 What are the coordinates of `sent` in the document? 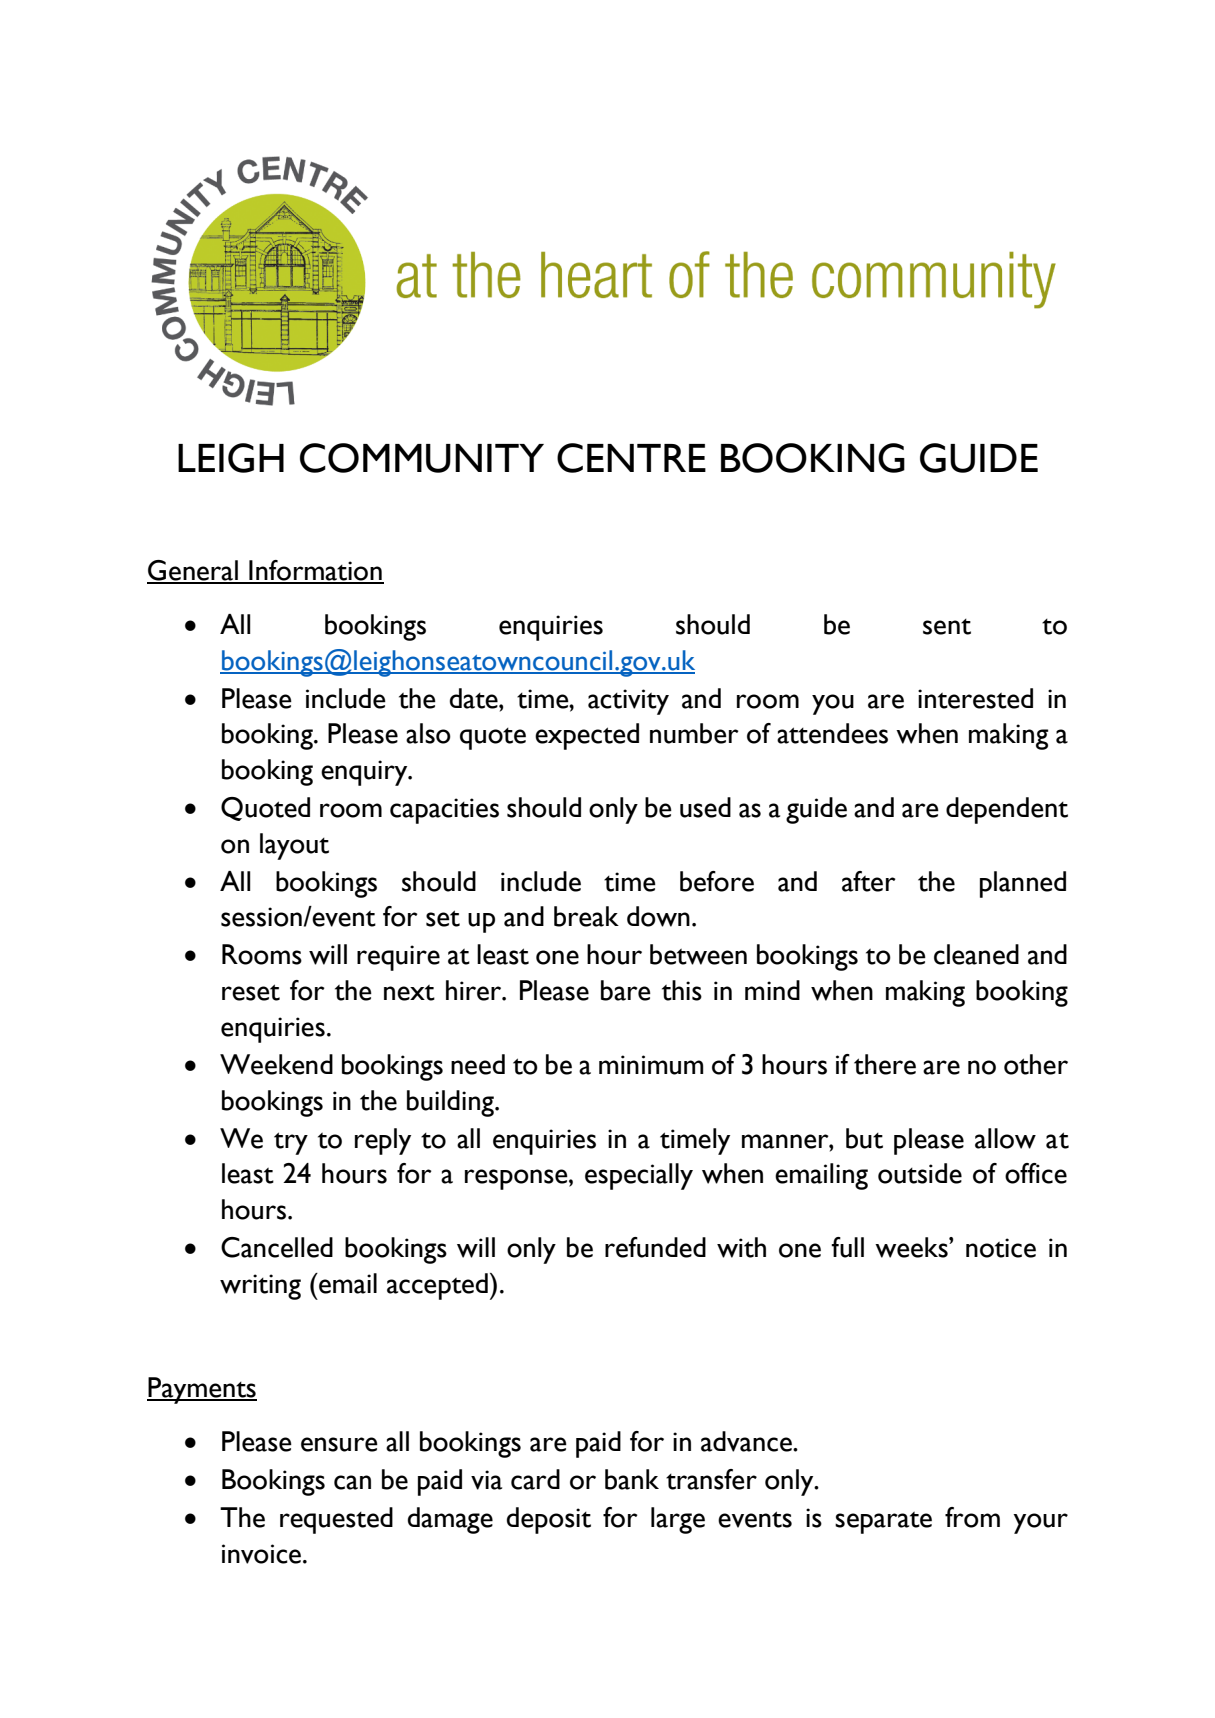 It's located at (947, 627).
